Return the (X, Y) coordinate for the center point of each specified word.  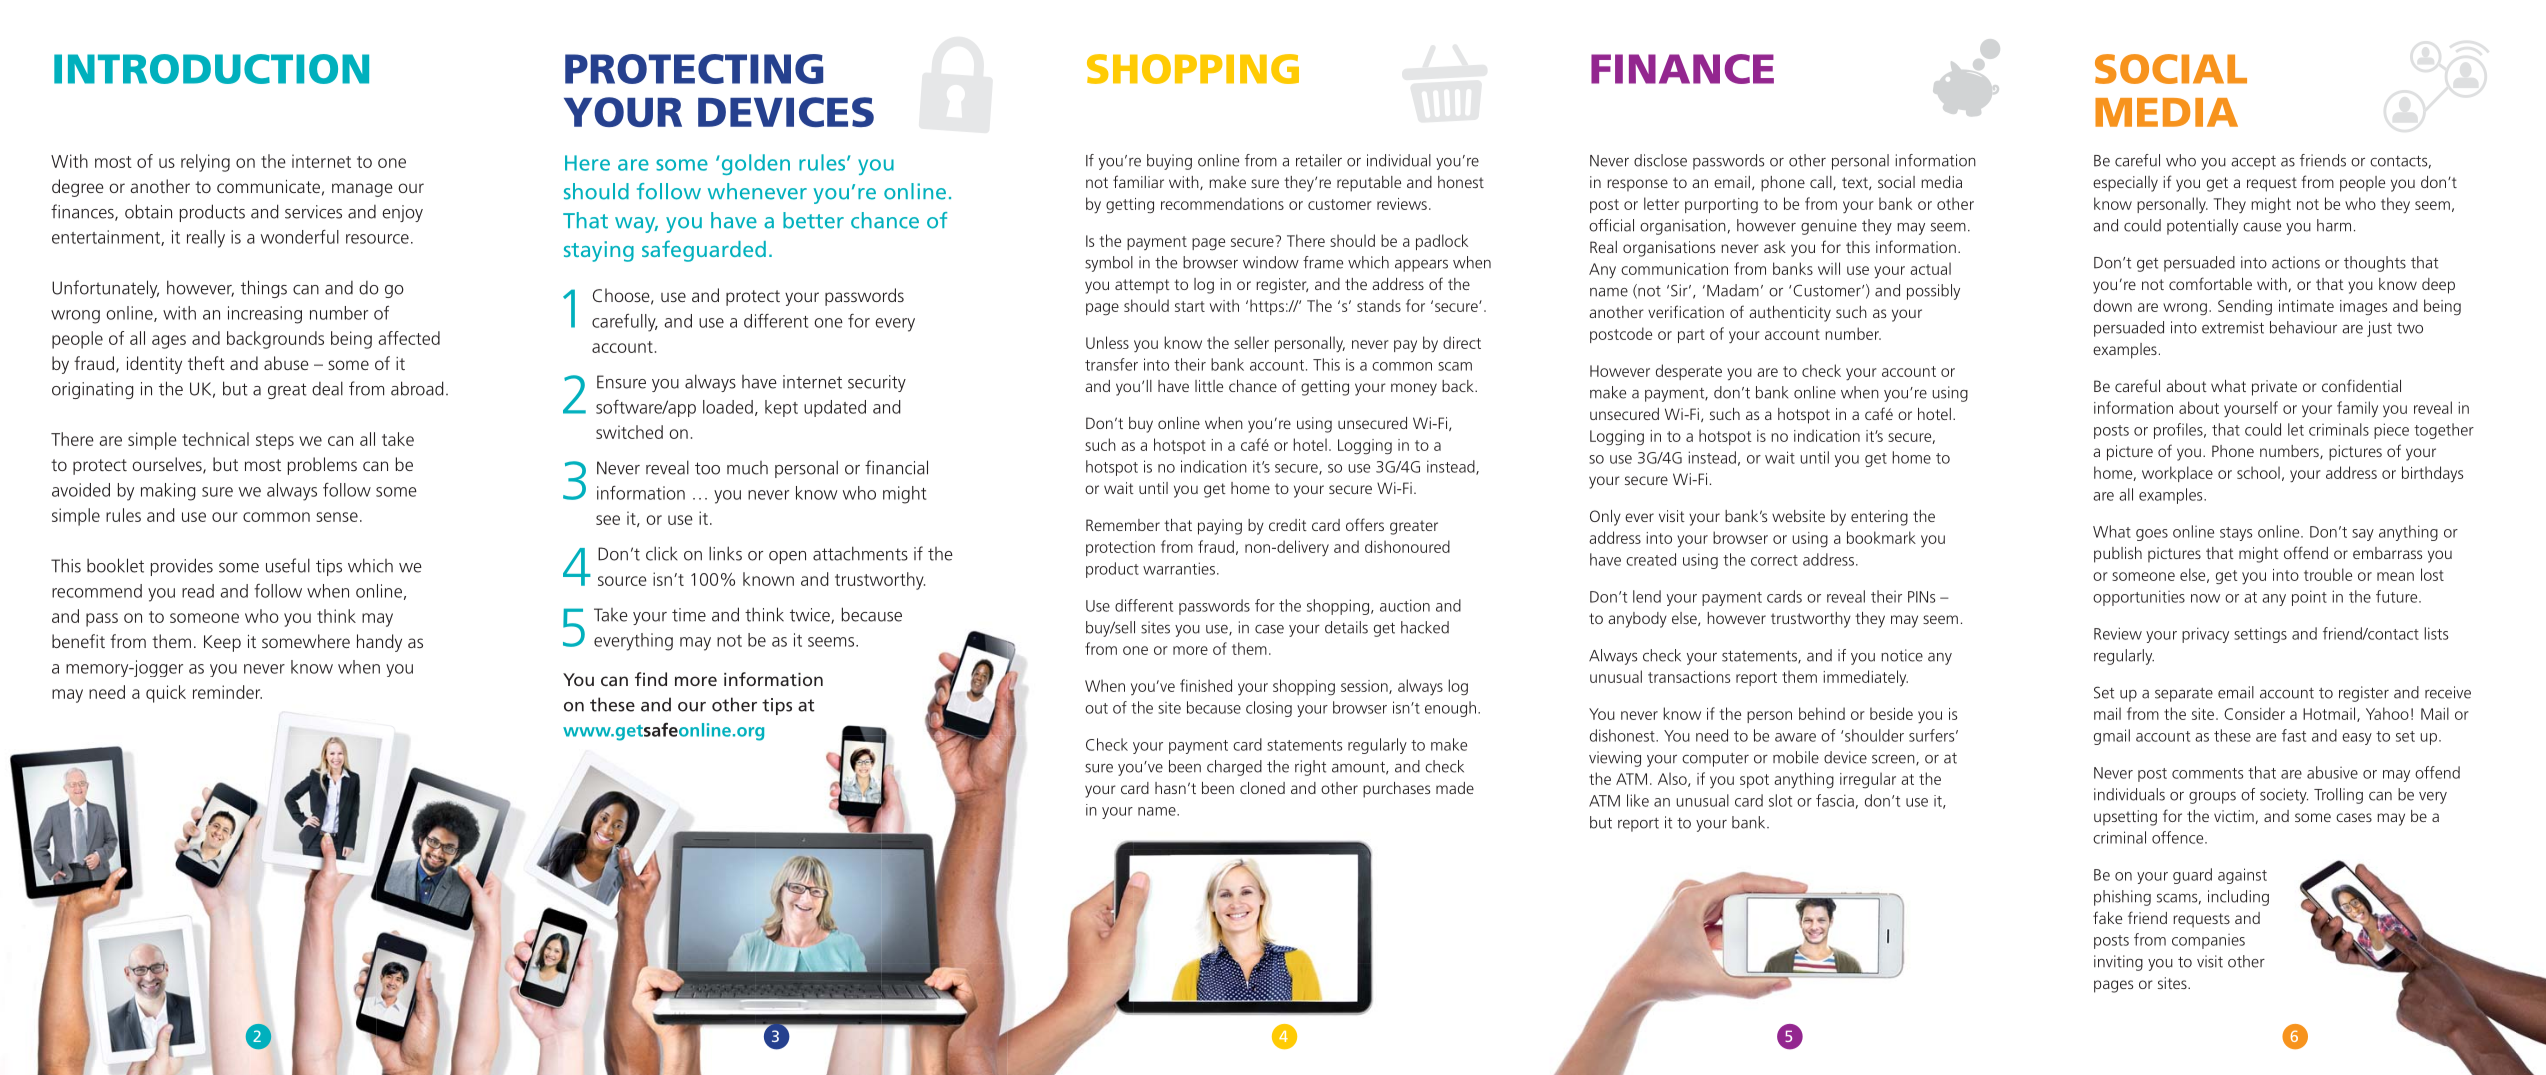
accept (2253, 163)
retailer (1319, 160)
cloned (1262, 788)
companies (2208, 941)
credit (1288, 525)
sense (337, 517)
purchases (1396, 790)
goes (2152, 535)
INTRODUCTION (211, 69)
